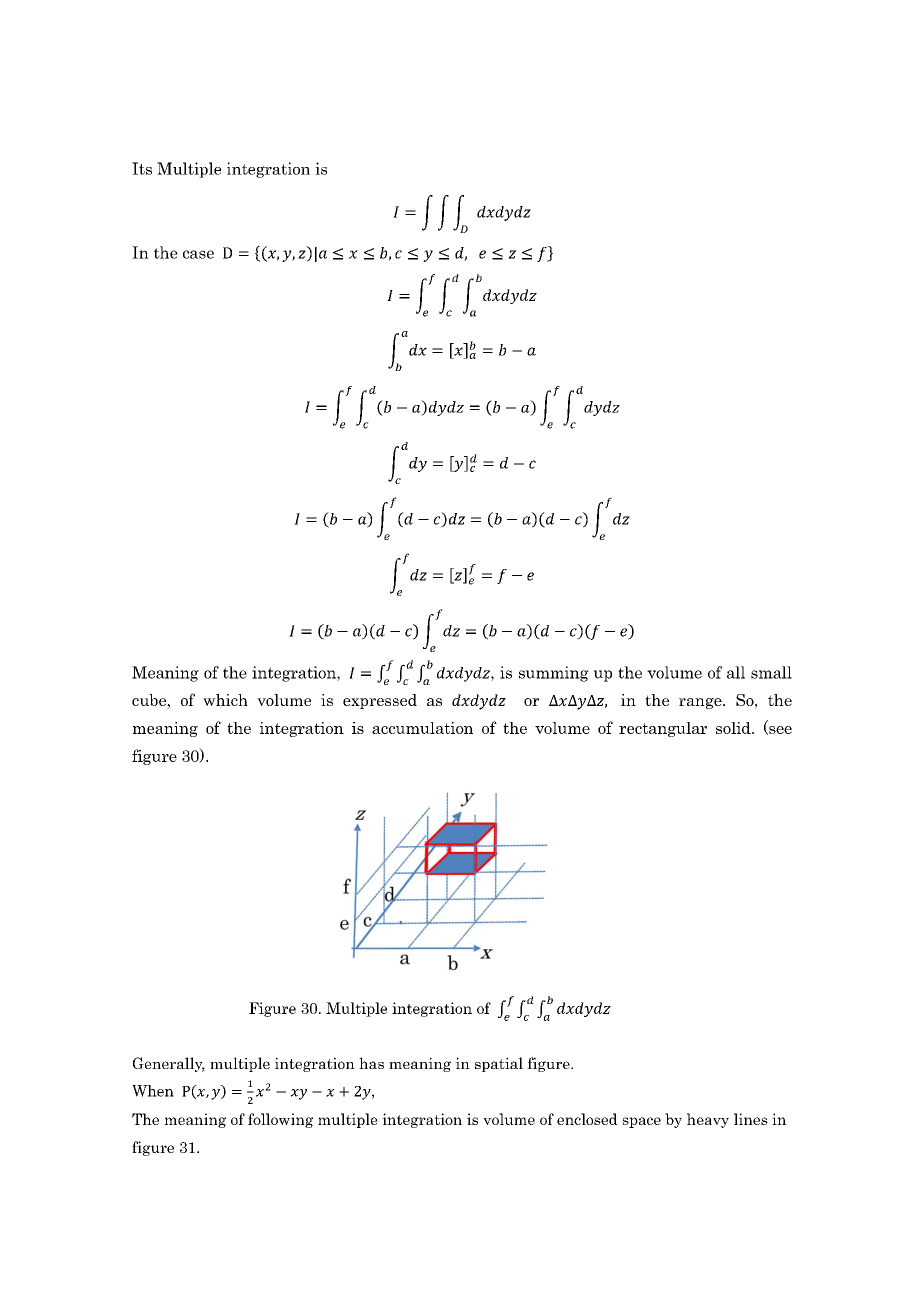 This page has height=1308, width=924. I want to click on expressed, so click(380, 701).
